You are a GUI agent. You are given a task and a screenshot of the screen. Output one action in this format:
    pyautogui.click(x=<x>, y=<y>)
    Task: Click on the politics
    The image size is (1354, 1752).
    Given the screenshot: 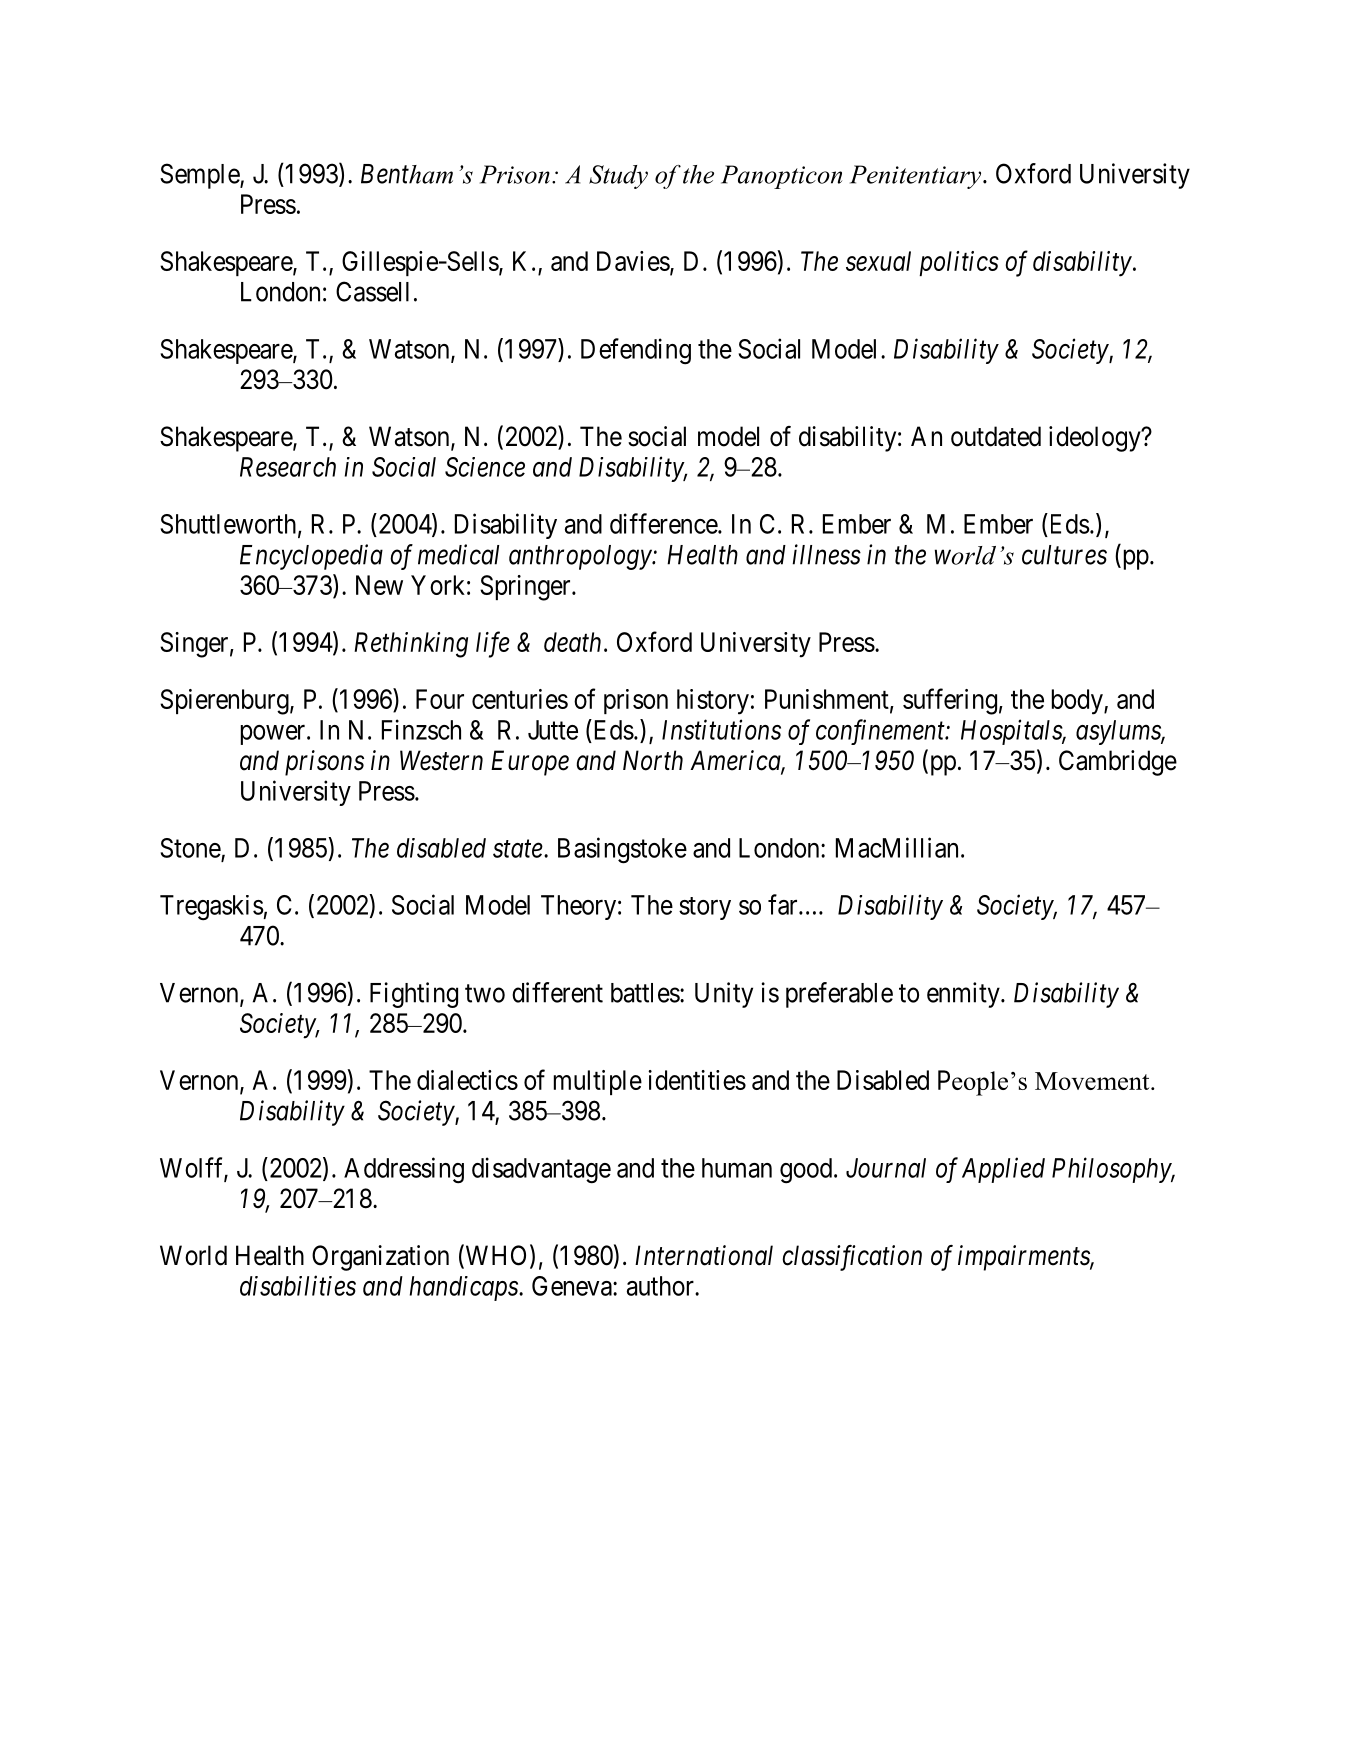 What is the action you would take?
    pyautogui.click(x=959, y=263)
